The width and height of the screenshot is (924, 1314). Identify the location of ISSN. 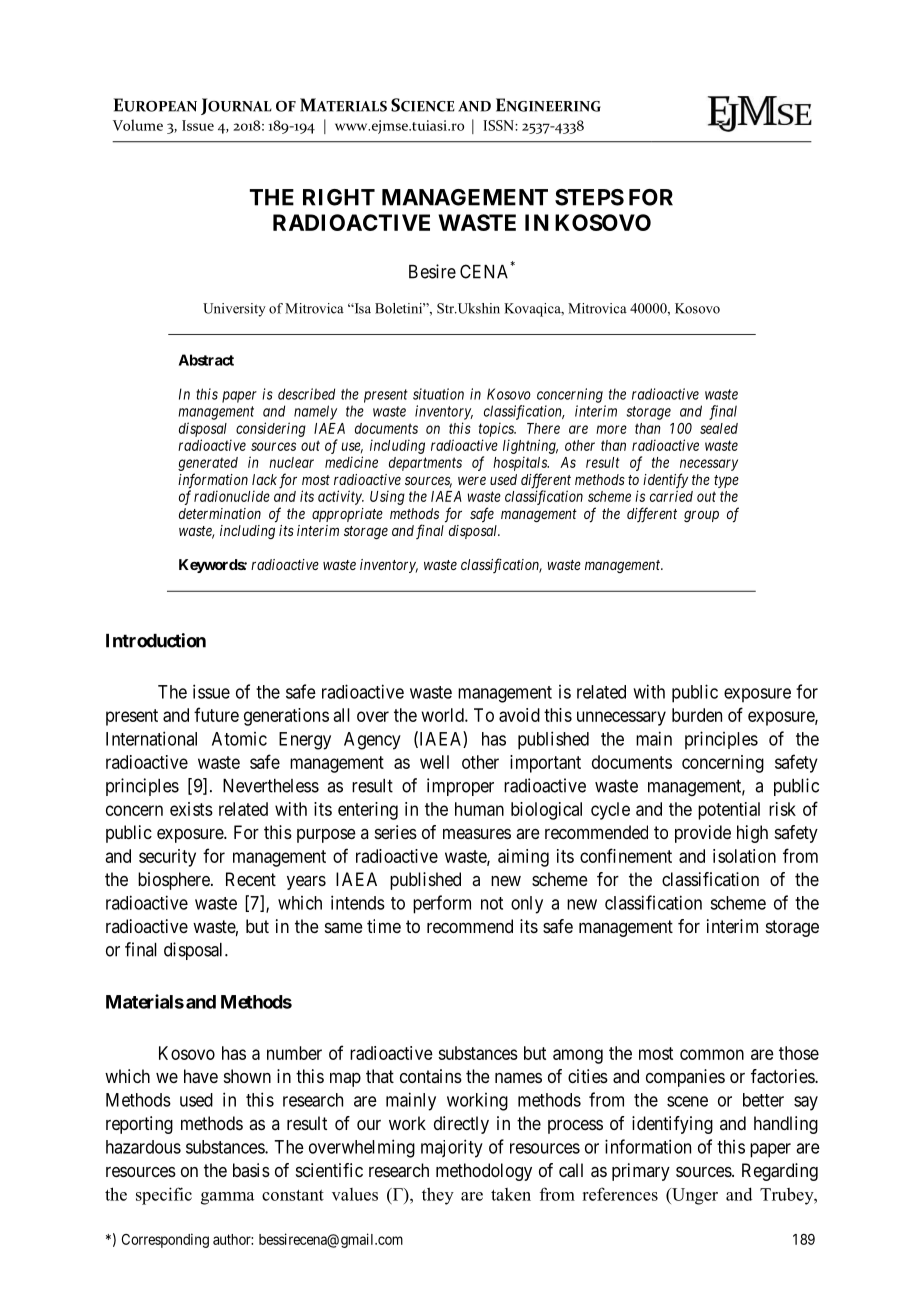
(499, 125).
